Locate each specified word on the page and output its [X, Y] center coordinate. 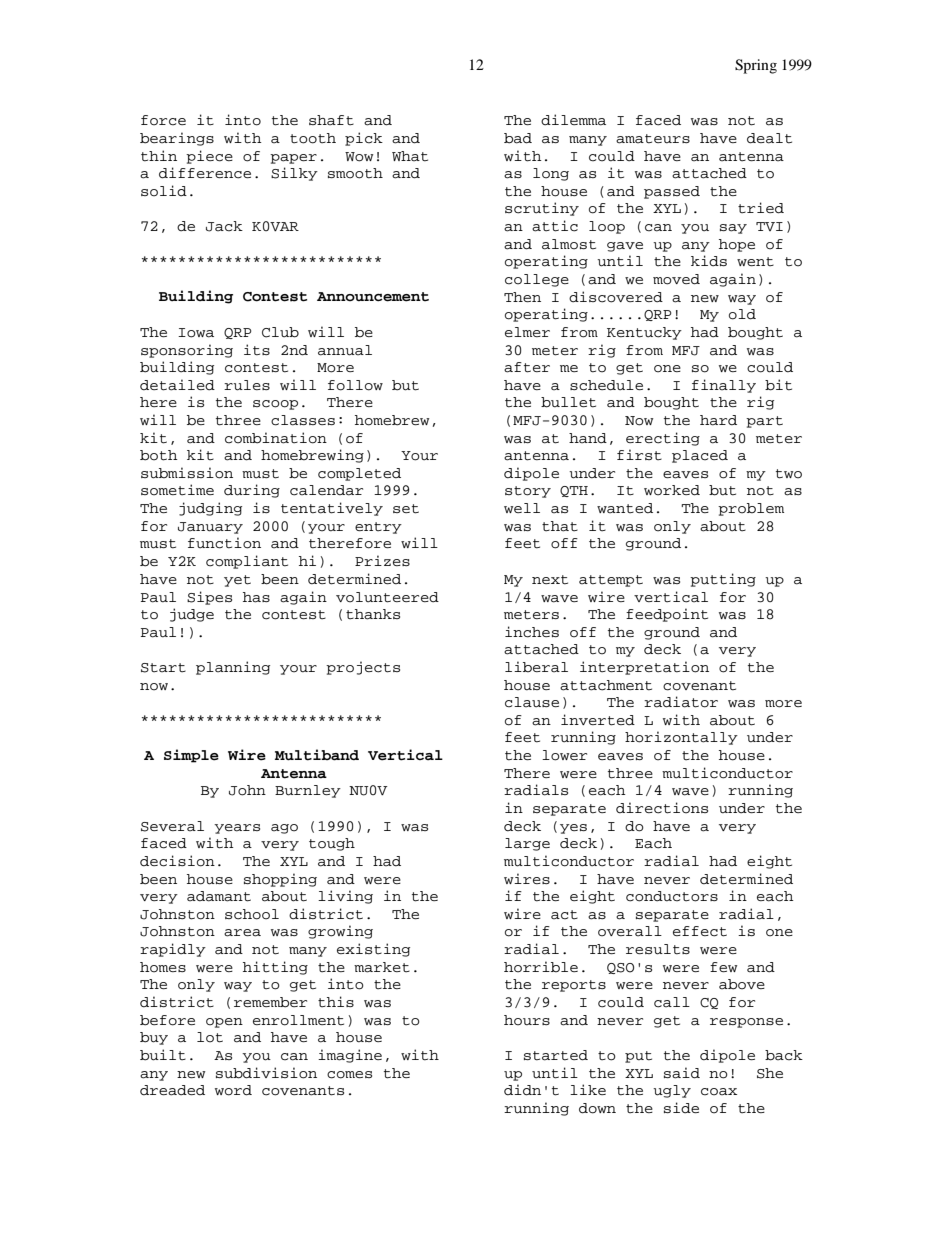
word [233, 1090]
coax [719, 1092]
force [163, 120]
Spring [756, 66]
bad [518, 138]
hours [527, 1020]
